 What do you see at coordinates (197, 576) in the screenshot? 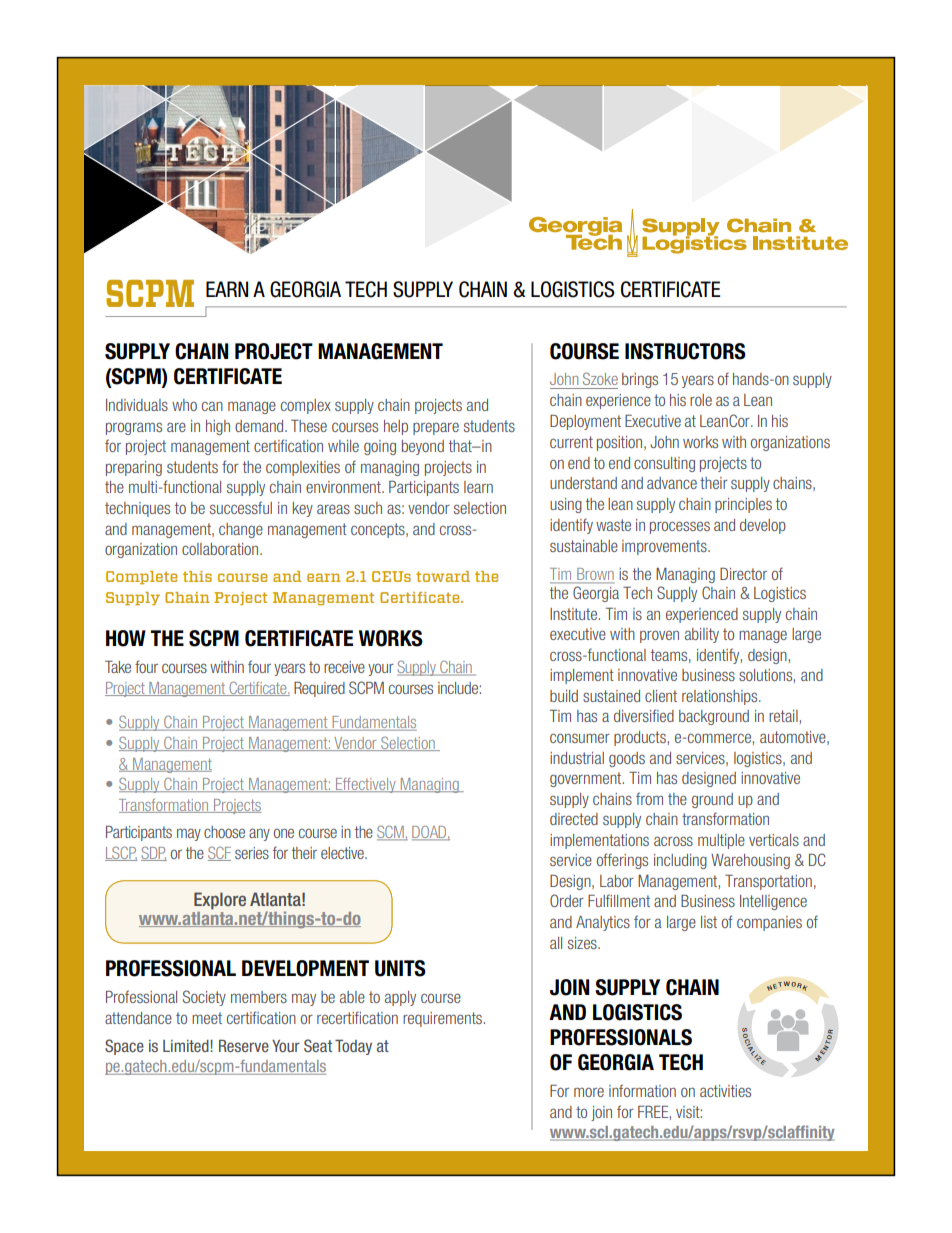
I see `this` at bounding box center [197, 576].
